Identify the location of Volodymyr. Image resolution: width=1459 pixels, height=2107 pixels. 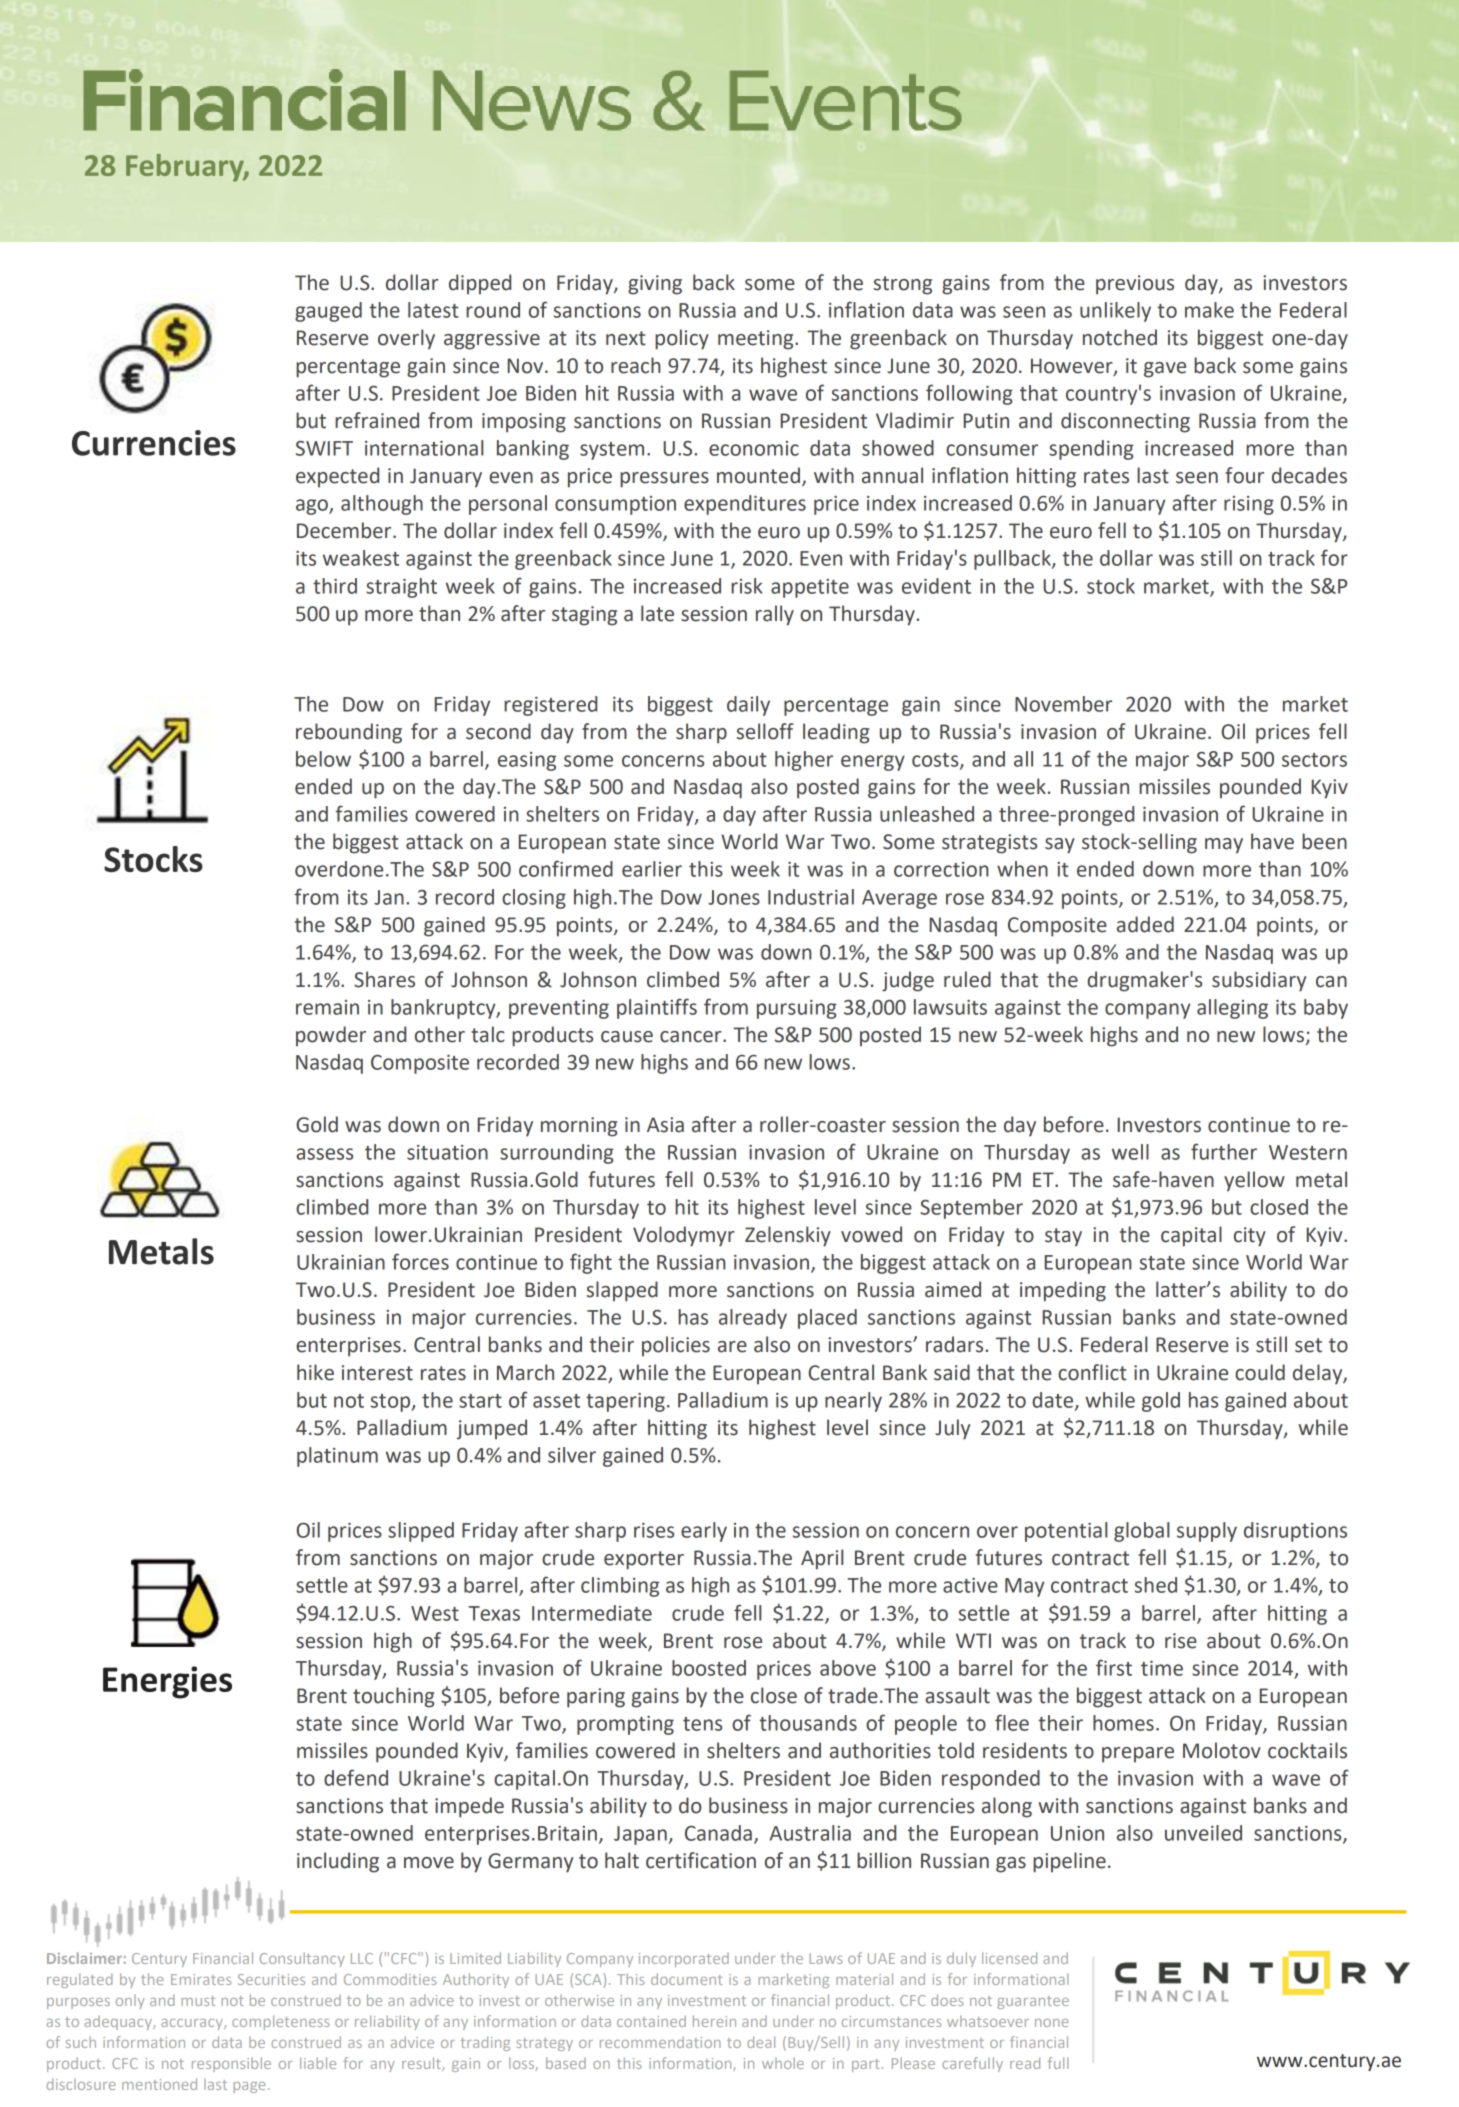
(684, 1236).
